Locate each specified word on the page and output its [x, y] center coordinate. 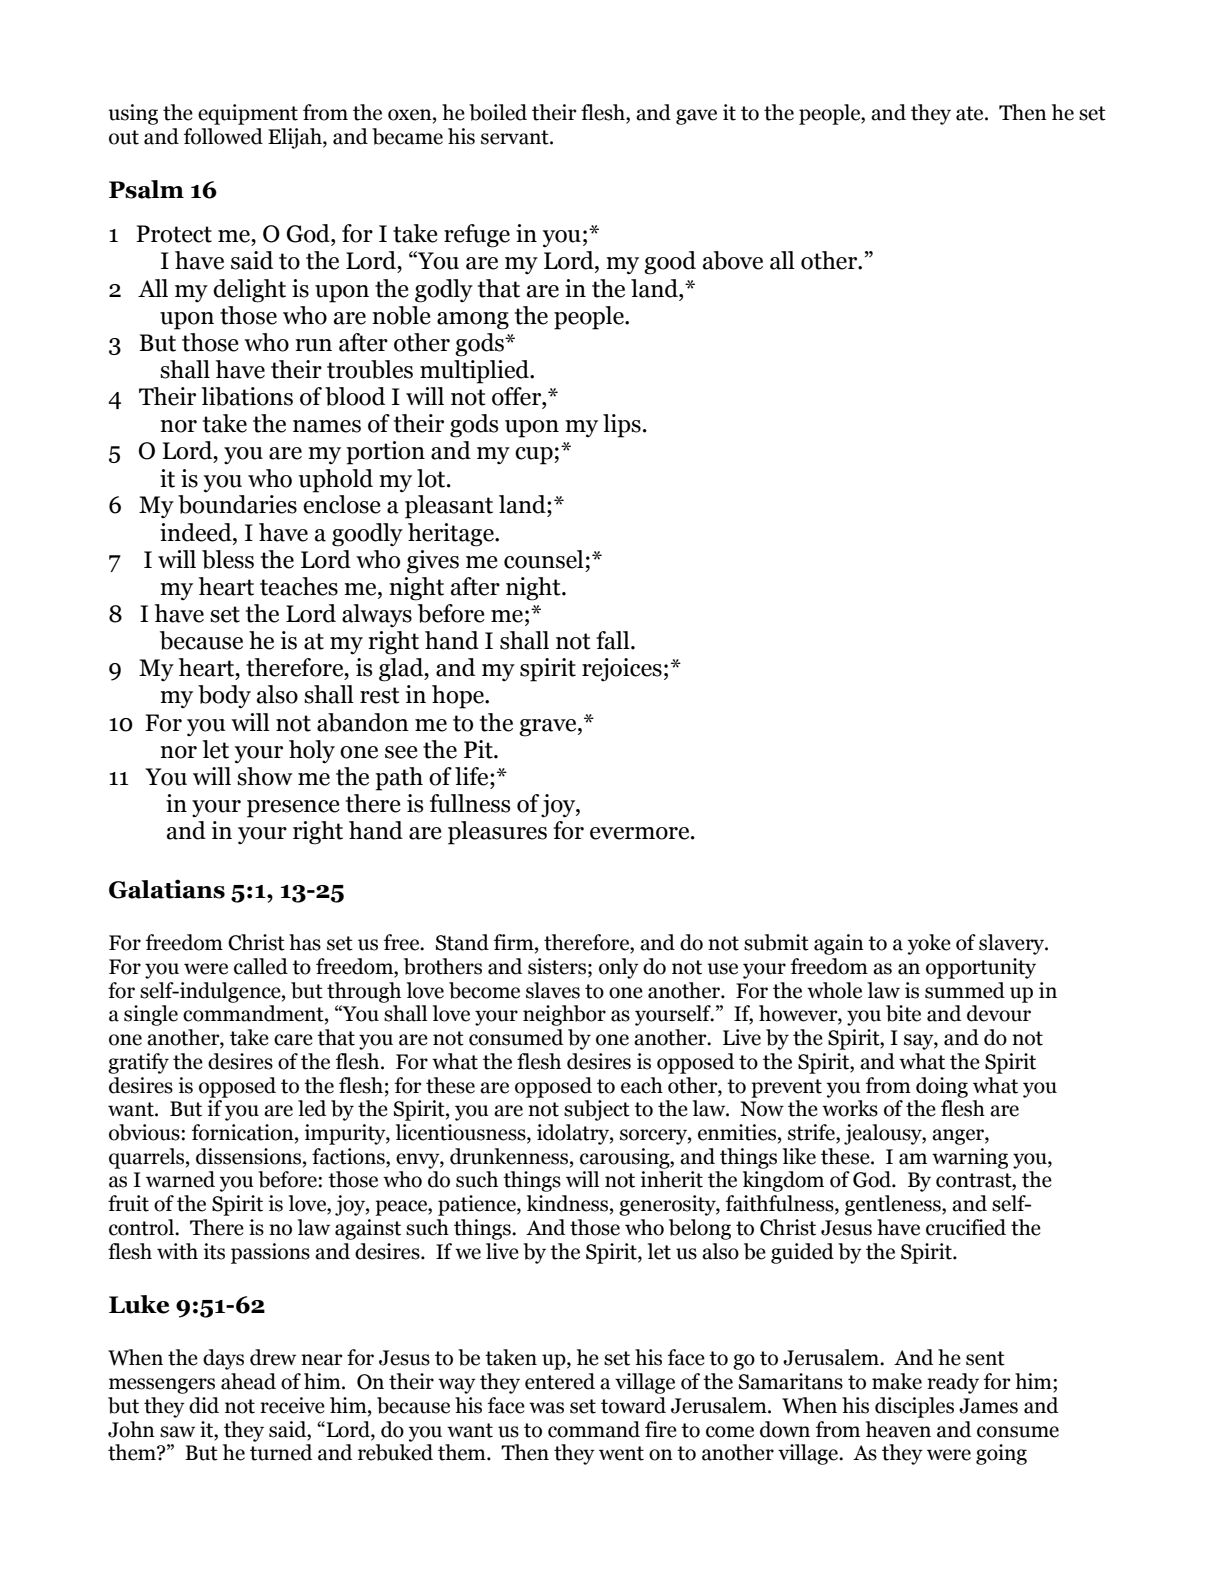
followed [223, 136]
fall [614, 640]
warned [180, 1179]
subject [597, 1110]
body [224, 697]
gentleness [894, 1205]
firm [515, 942]
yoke [929, 944]
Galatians [167, 889]
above [733, 260]
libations [247, 396]
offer [517, 396]
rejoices [622, 670]
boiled [498, 112]
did [204, 1405]
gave [696, 117]
